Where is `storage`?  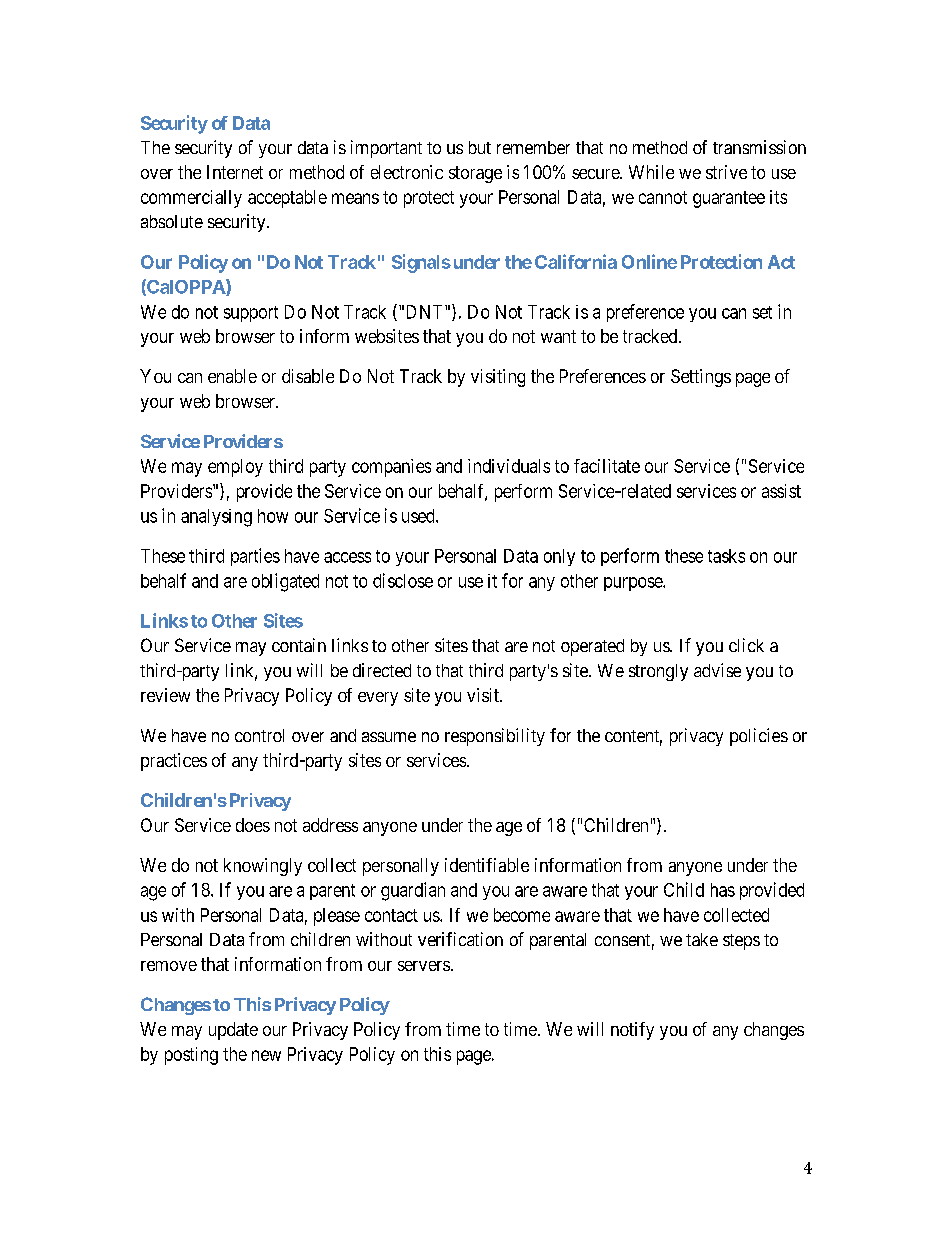 storage is located at coordinates (475, 174).
